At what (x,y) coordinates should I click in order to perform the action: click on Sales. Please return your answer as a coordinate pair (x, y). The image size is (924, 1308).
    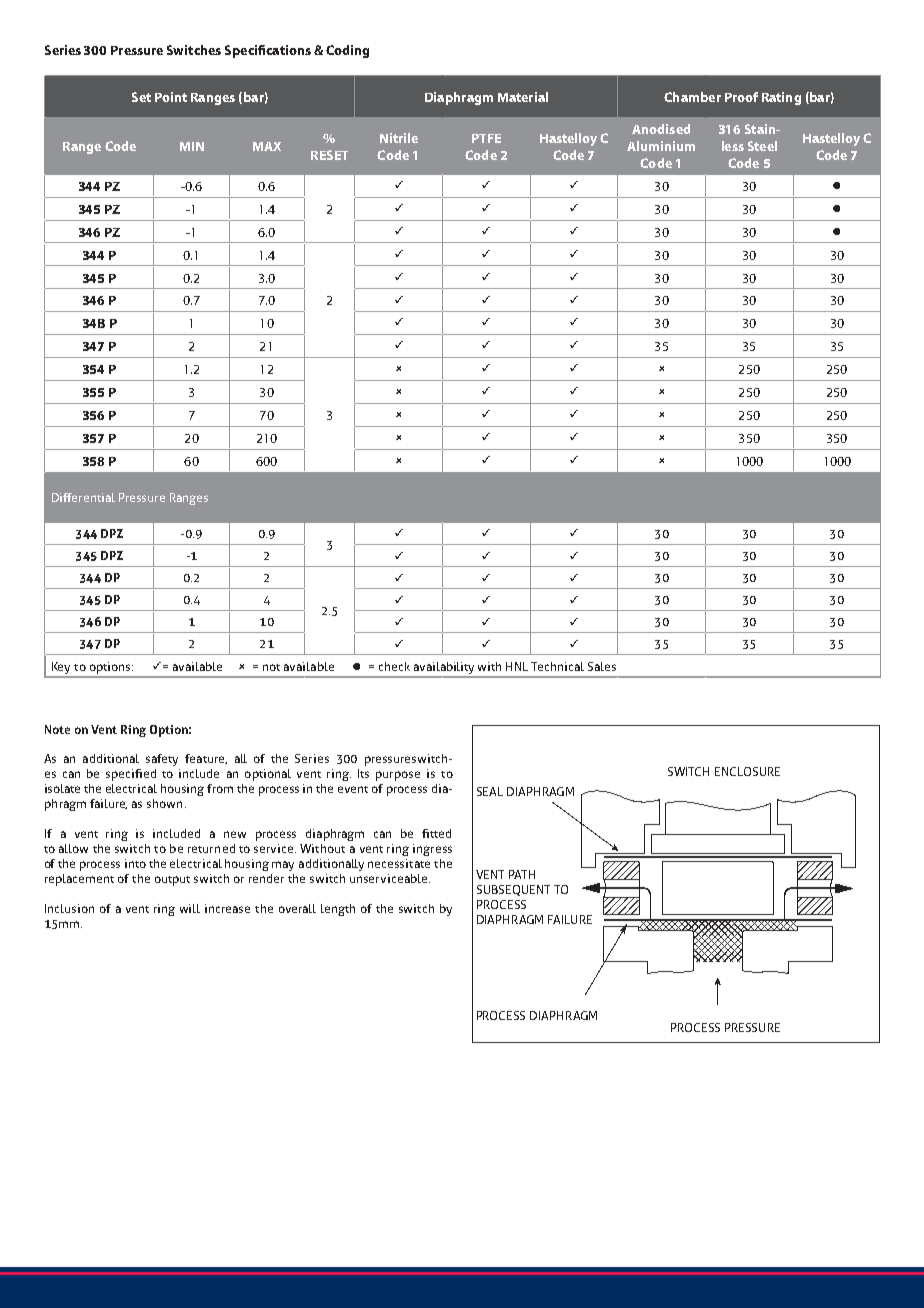
    Looking at the image, I should click on (602, 666).
